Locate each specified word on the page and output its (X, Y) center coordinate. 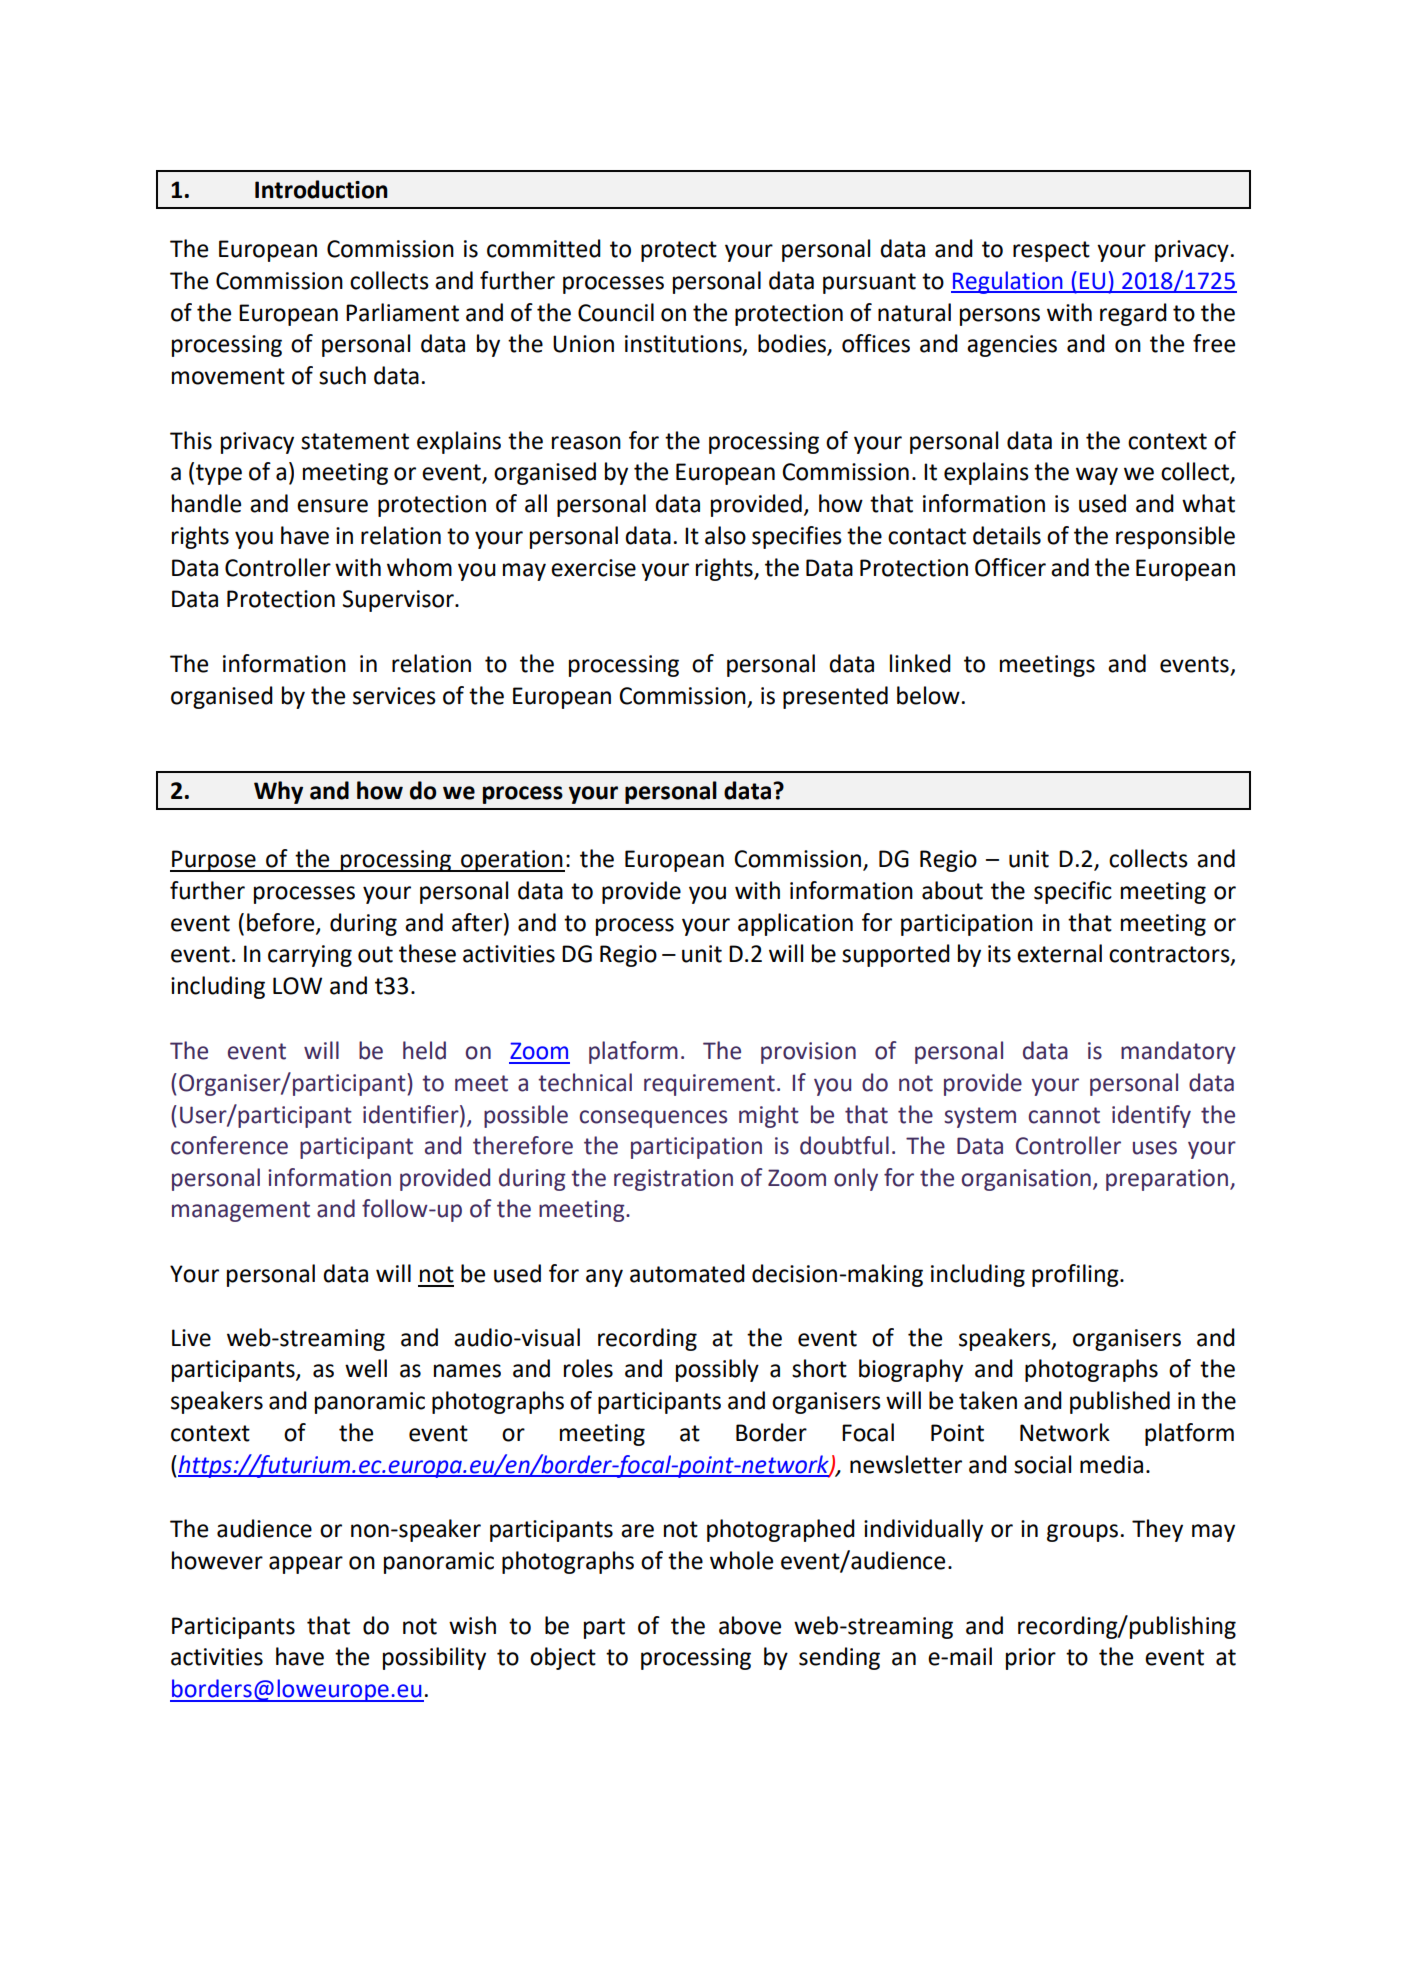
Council (616, 312)
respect (1051, 251)
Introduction (321, 189)
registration (673, 1180)
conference (229, 1145)
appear (306, 1565)
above (750, 1625)
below (928, 695)
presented (835, 697)
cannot (1064, 1115)
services (394, 696)
